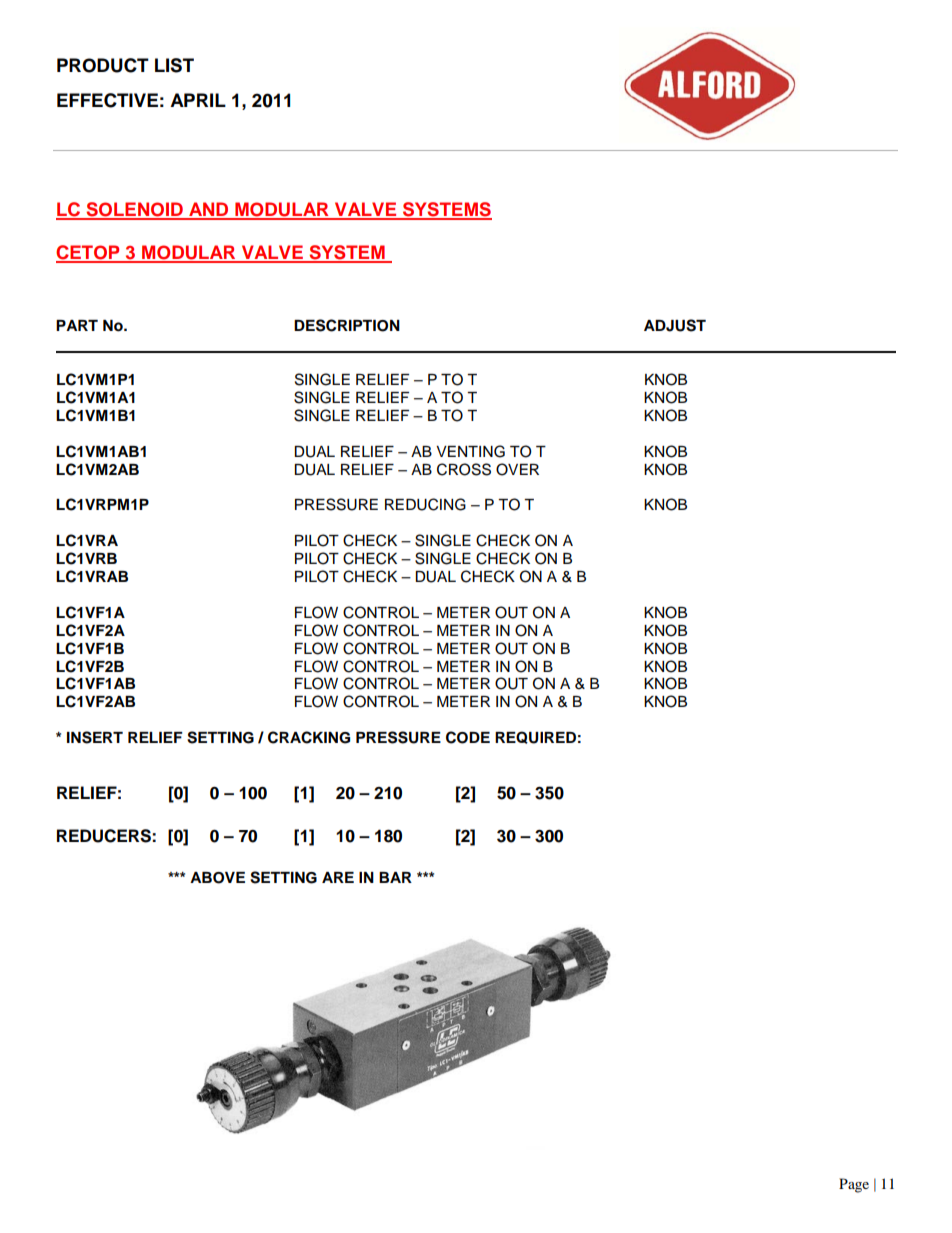  I want to click on CODE, so click(468, 737).
